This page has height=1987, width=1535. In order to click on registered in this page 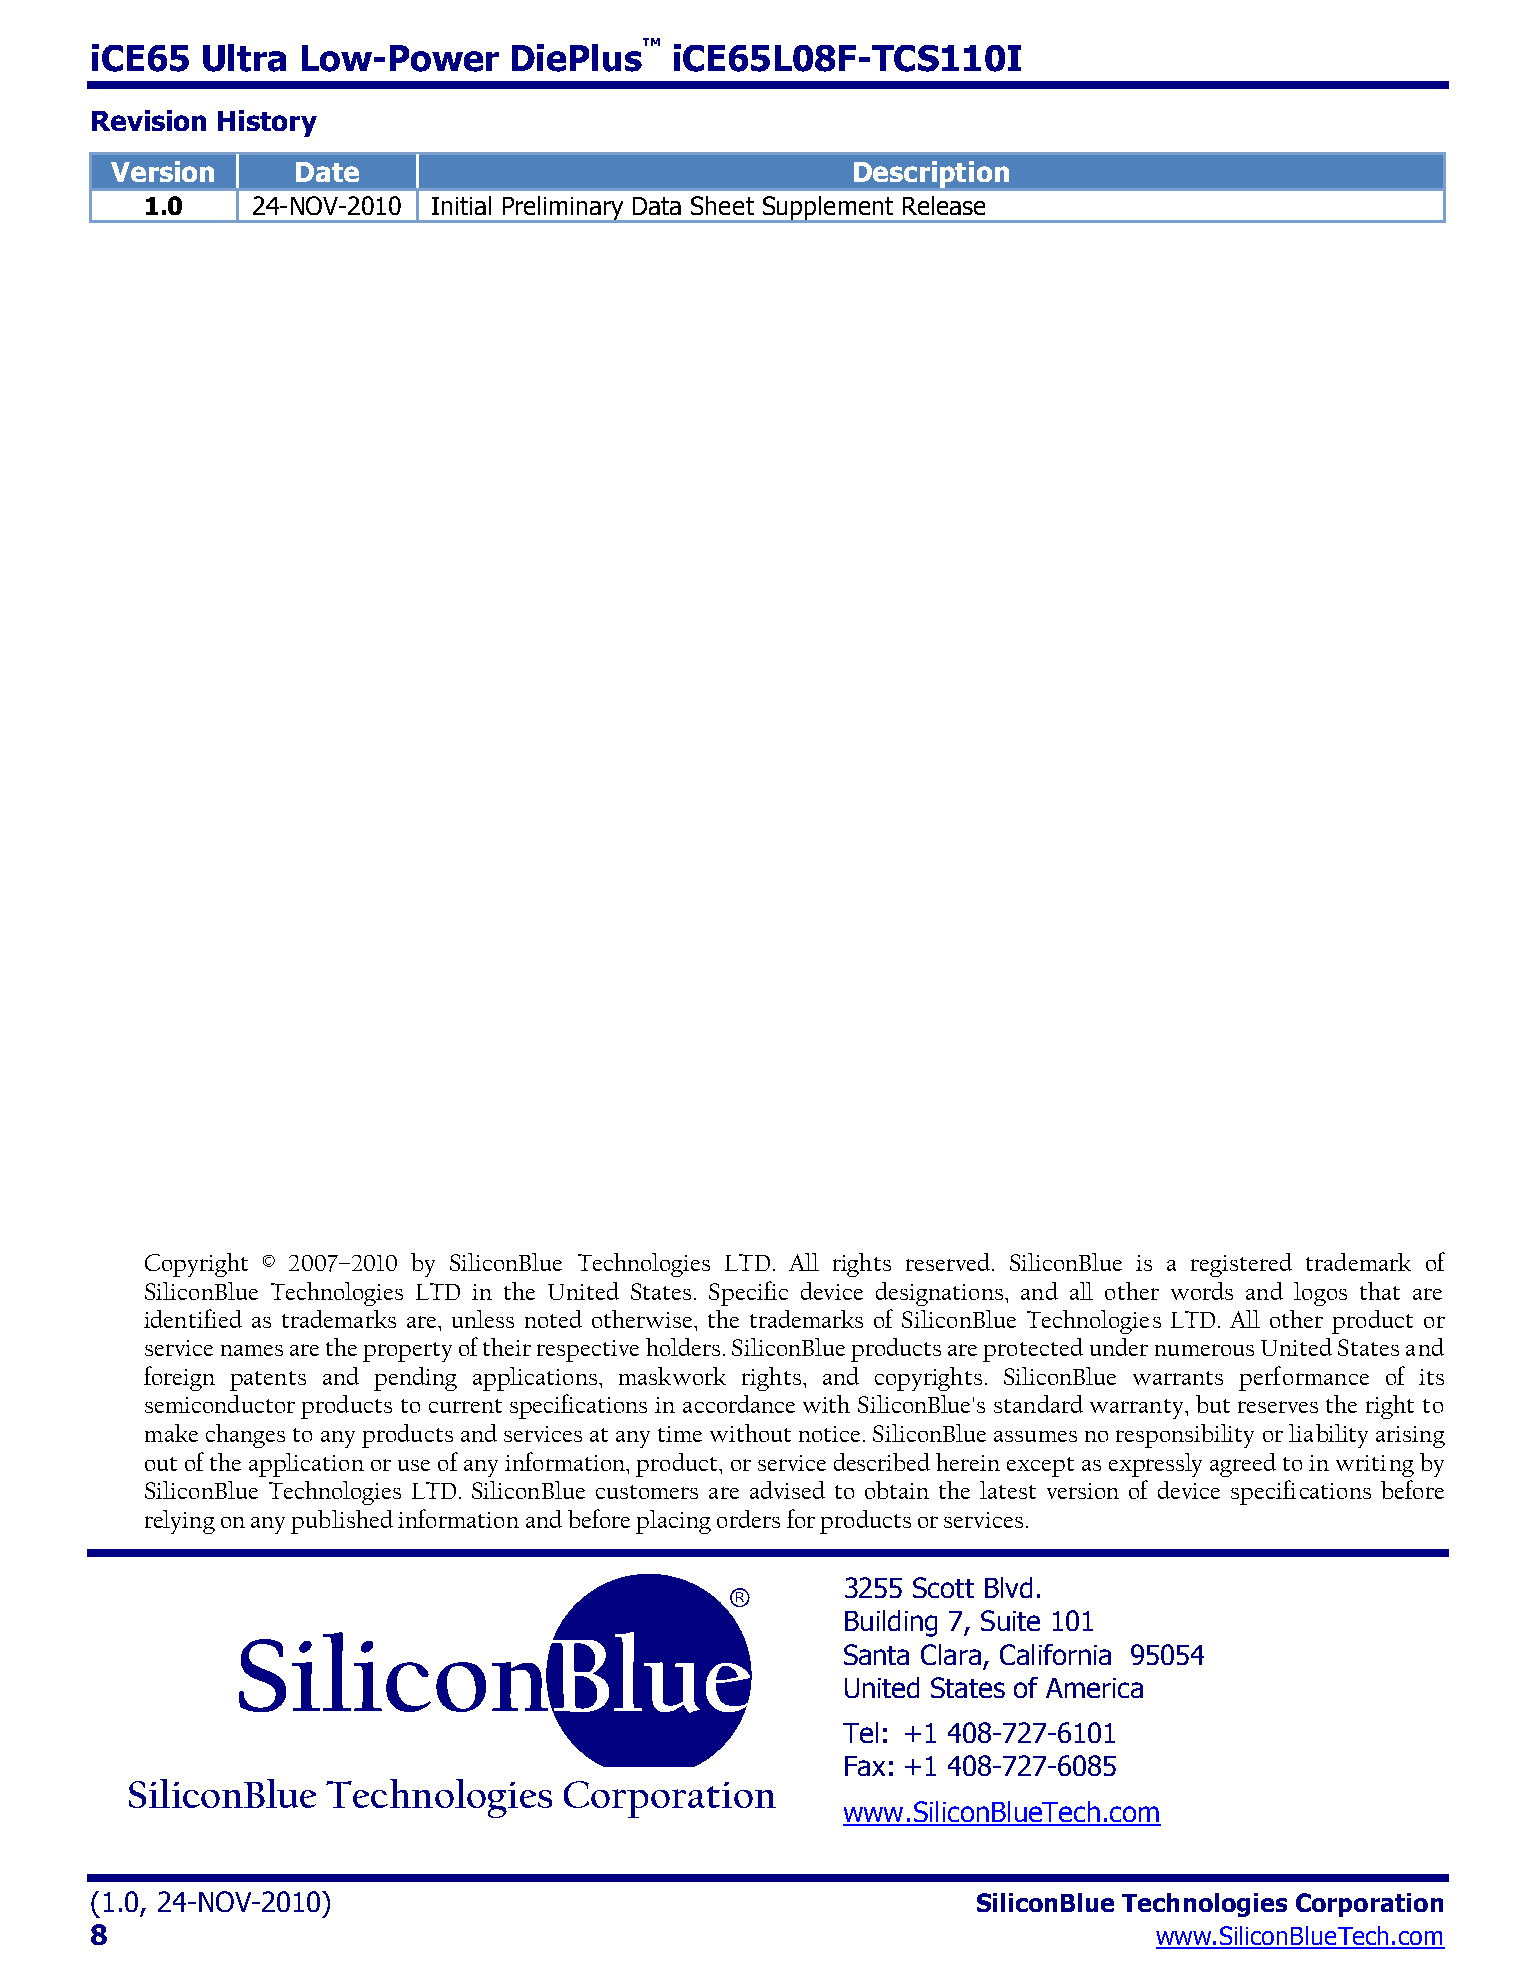, I will do `click(1241, 1265)`.
